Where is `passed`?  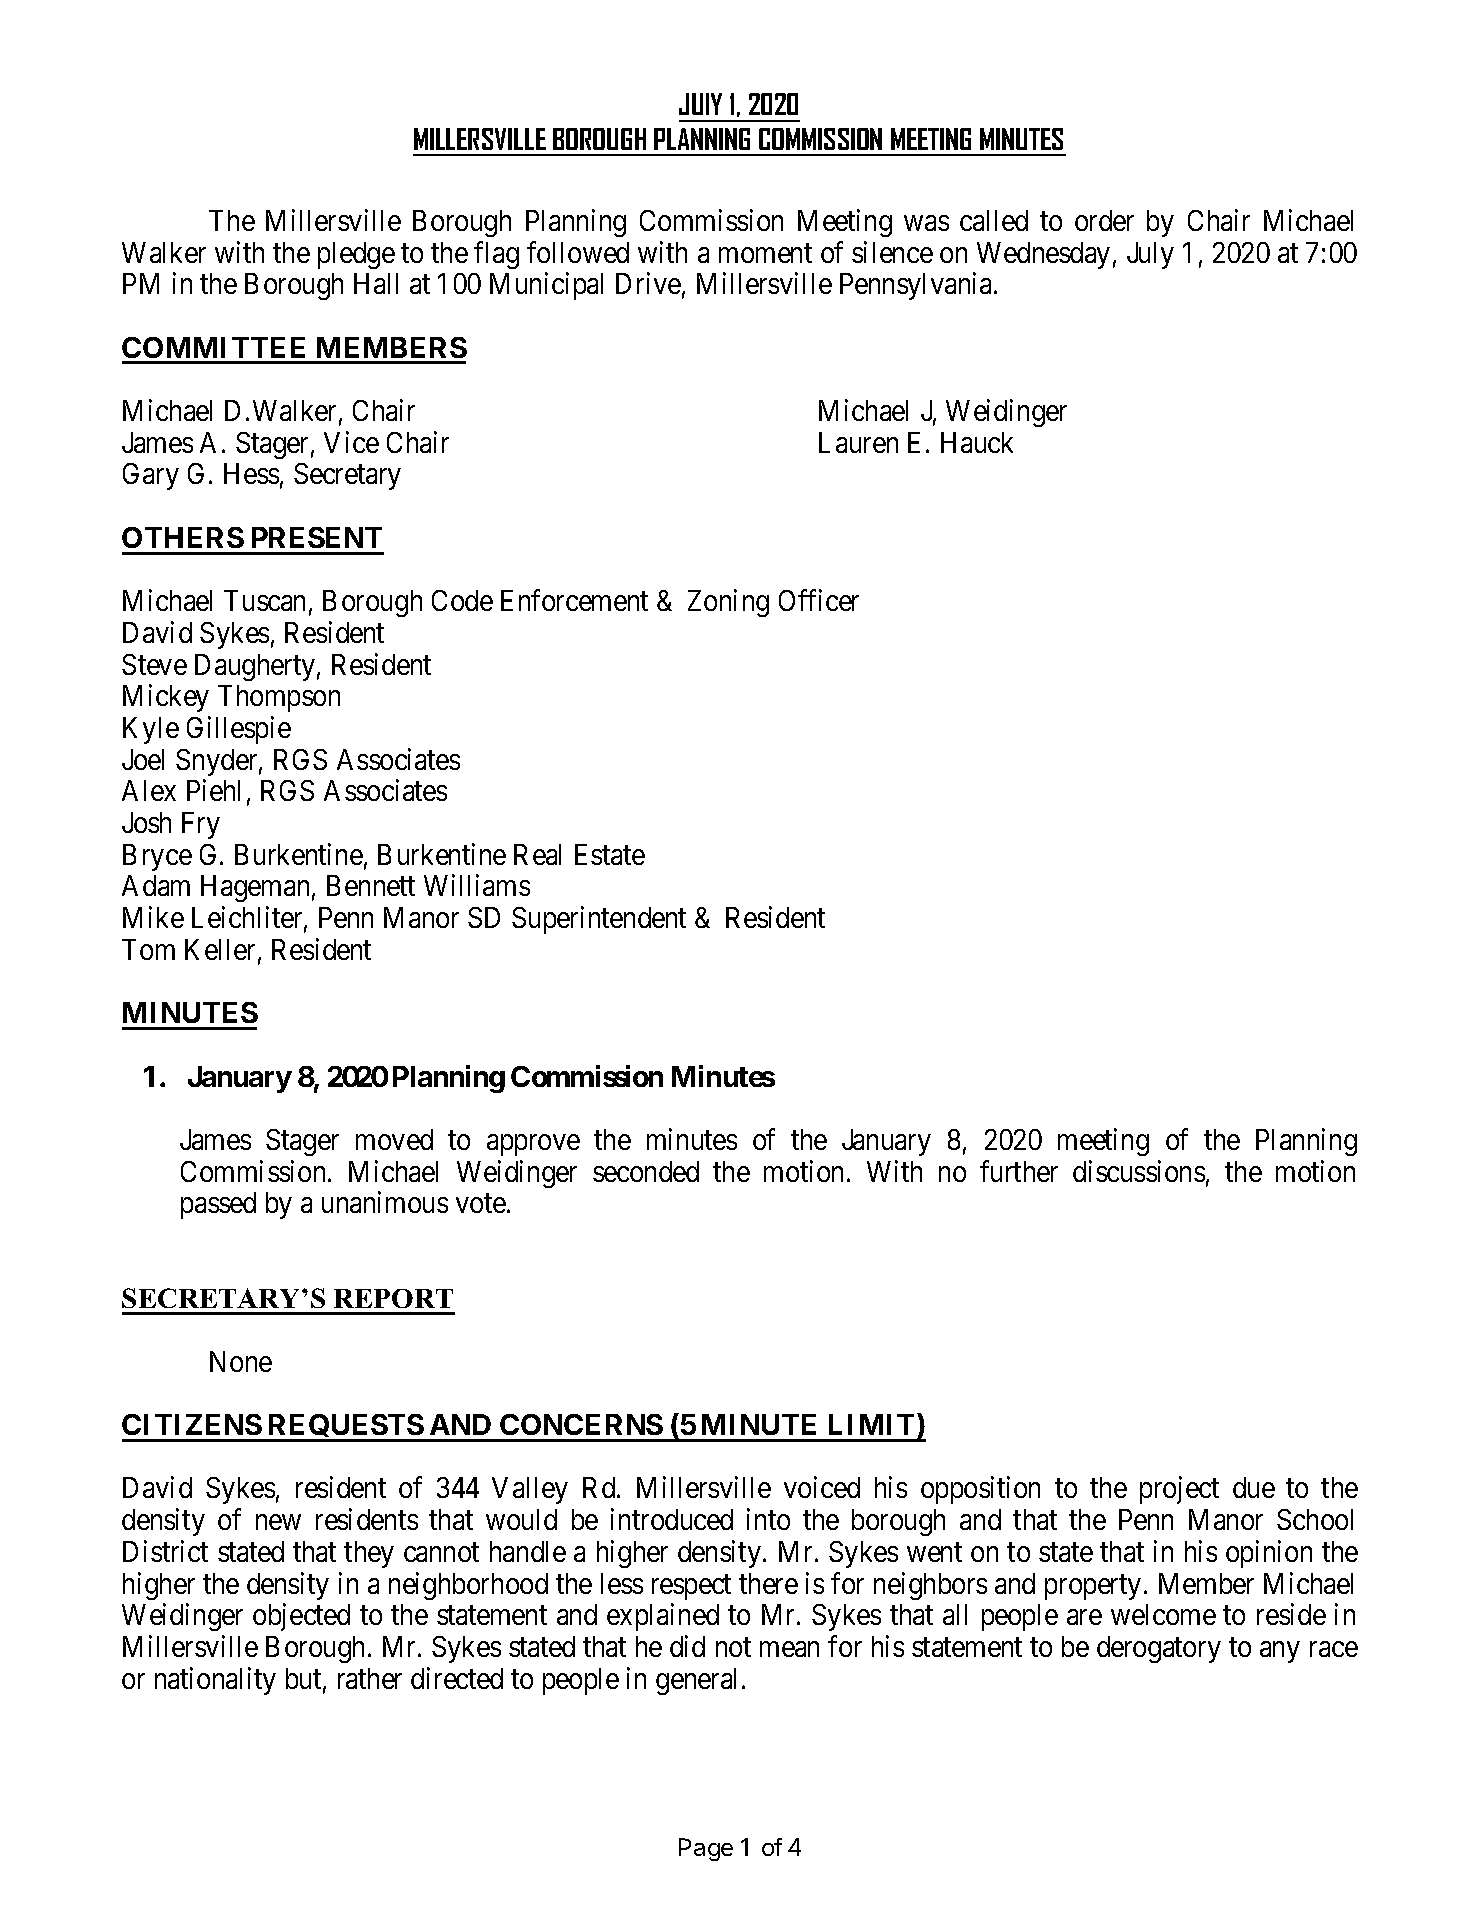
passed is located at coordinates (218, 1205).
